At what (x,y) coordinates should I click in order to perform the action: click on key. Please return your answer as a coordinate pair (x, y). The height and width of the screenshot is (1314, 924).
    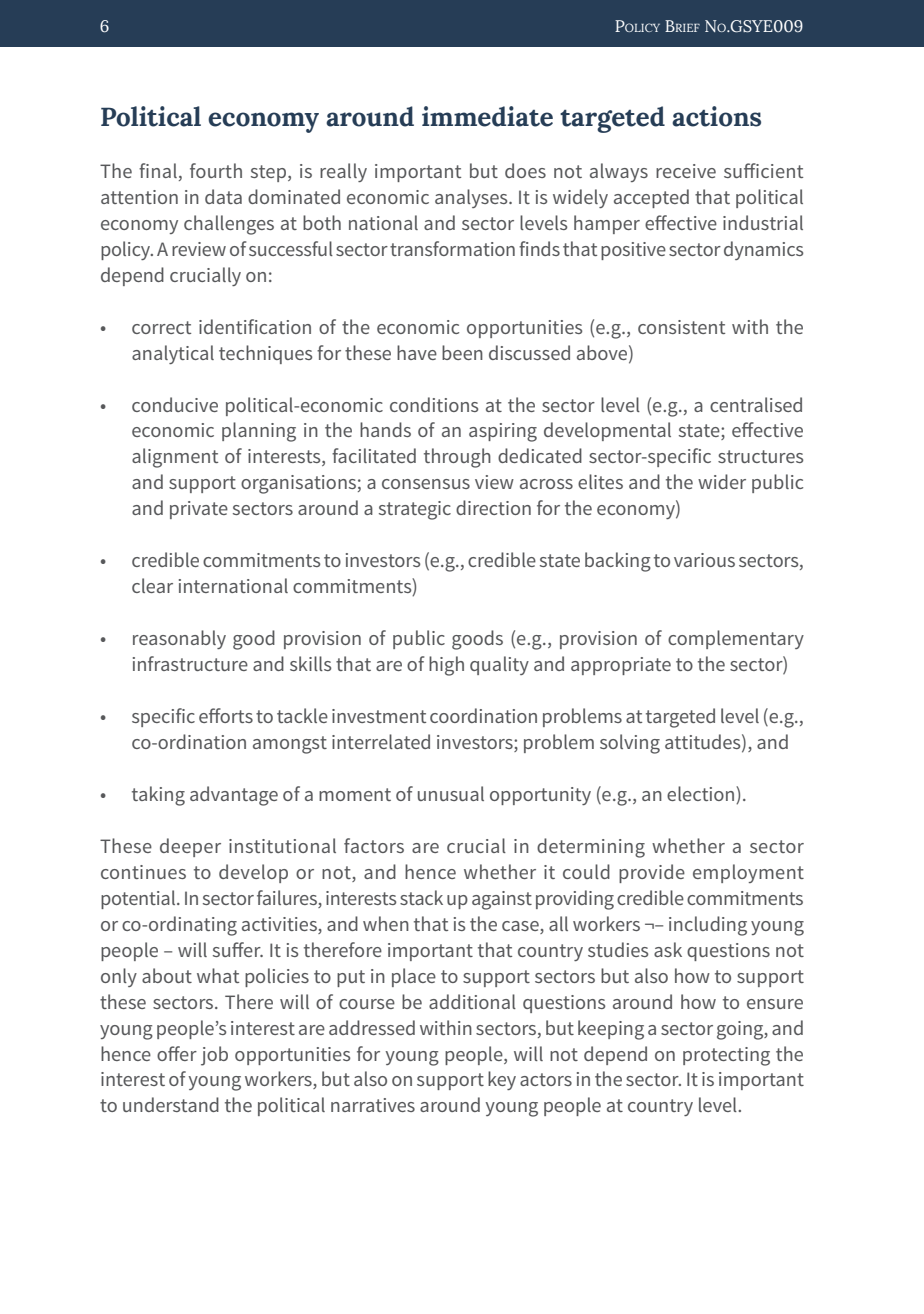
    Looking at the image, I should click on (502, 1080).
